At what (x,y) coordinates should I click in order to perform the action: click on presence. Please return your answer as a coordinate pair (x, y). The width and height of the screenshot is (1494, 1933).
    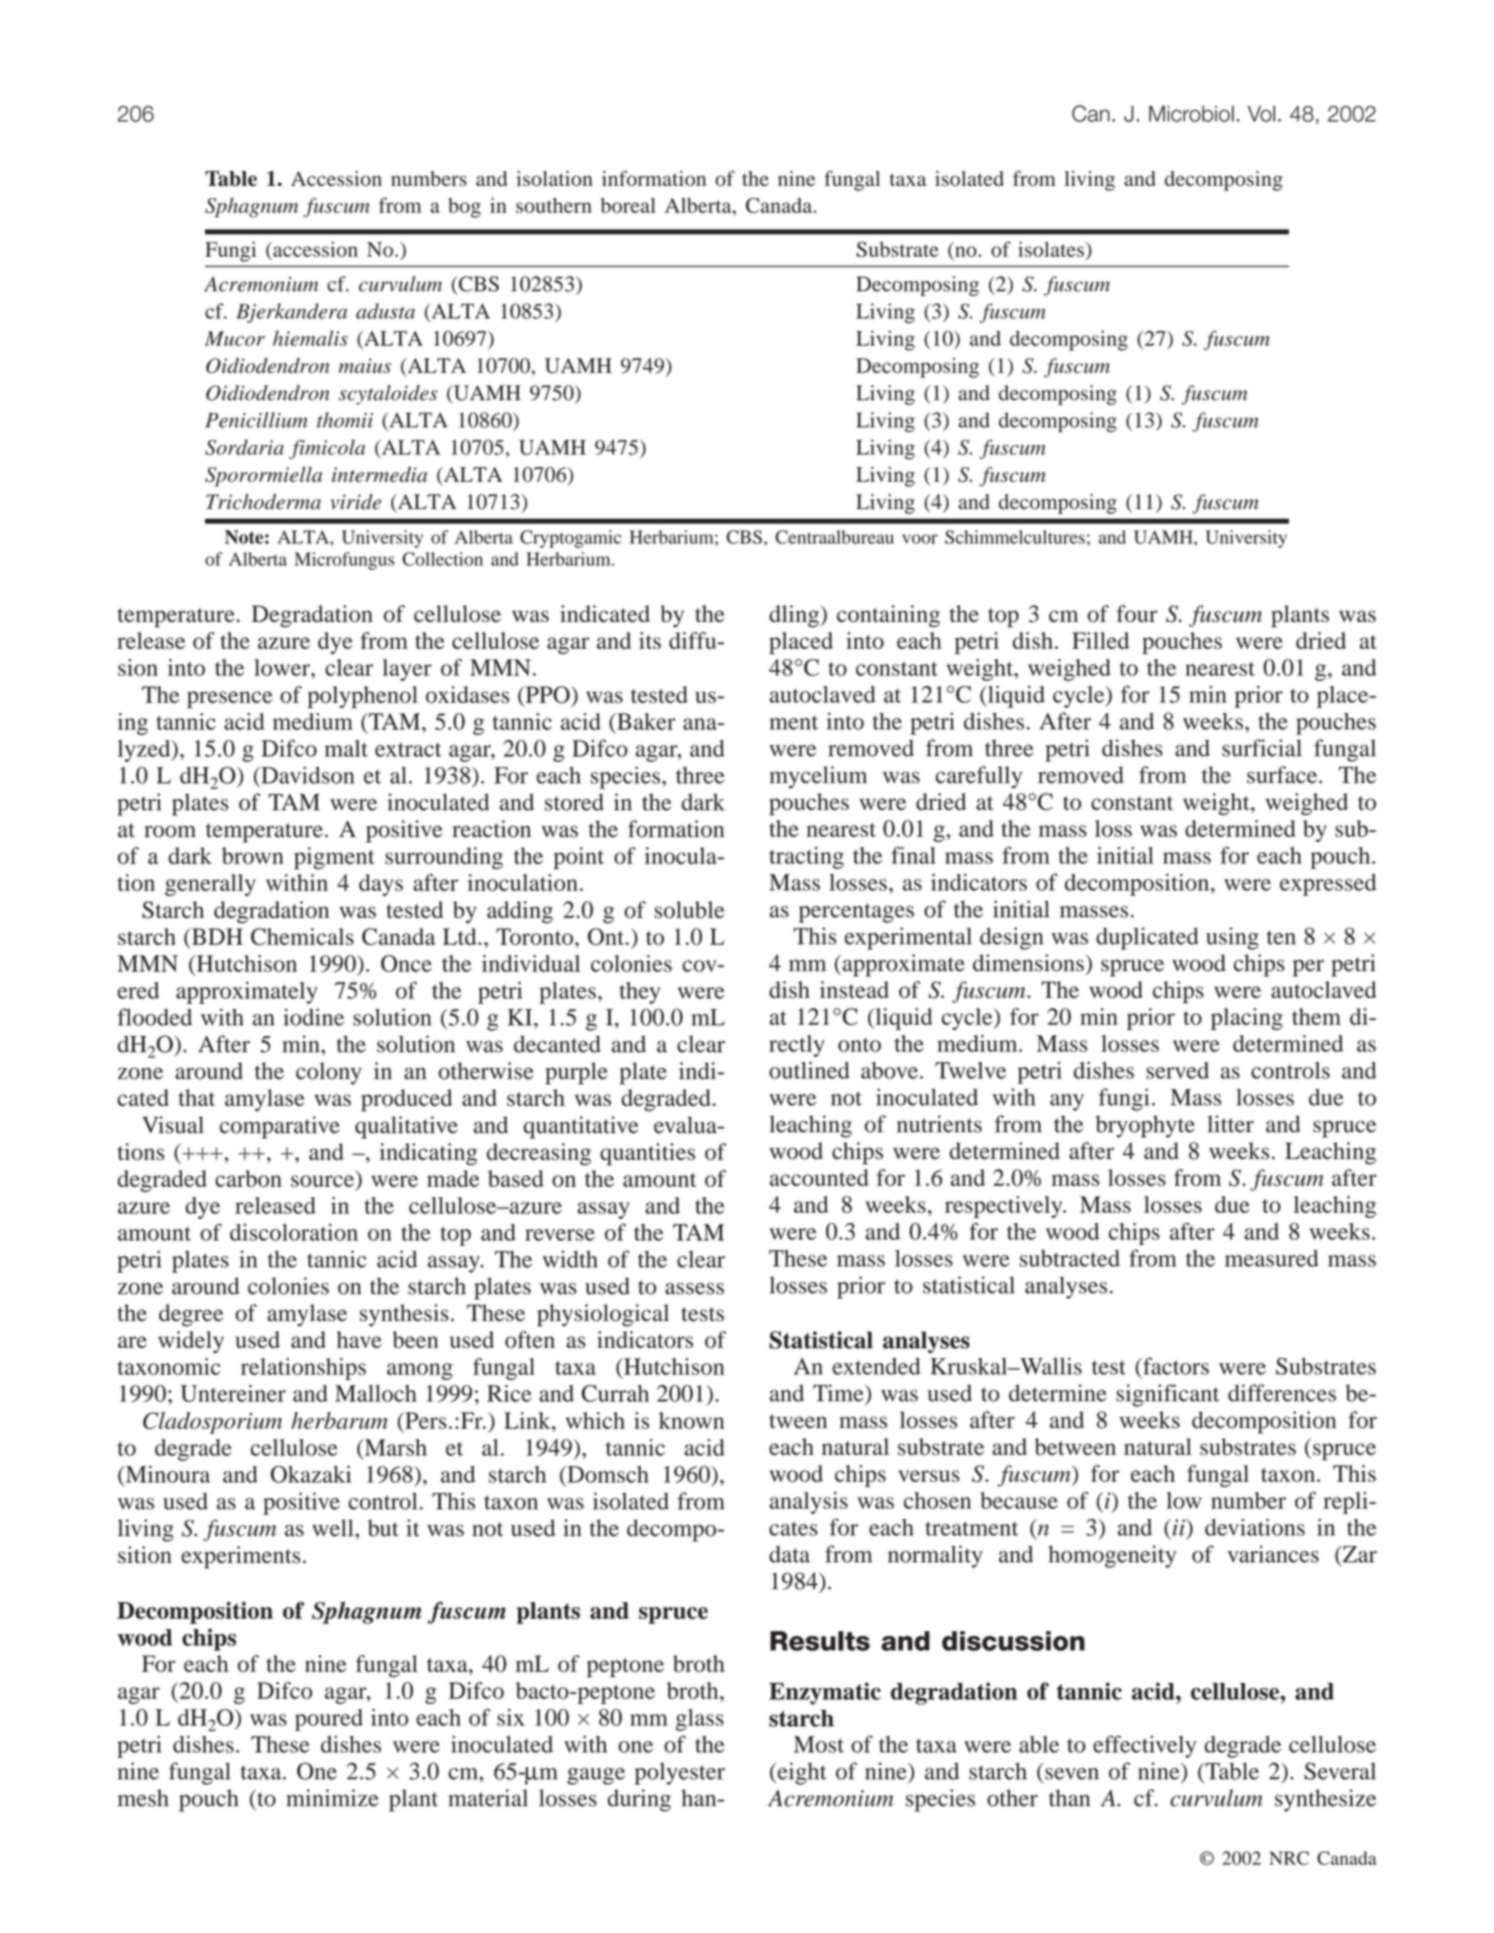
    Looking at the image, I should click on (230, 699).
